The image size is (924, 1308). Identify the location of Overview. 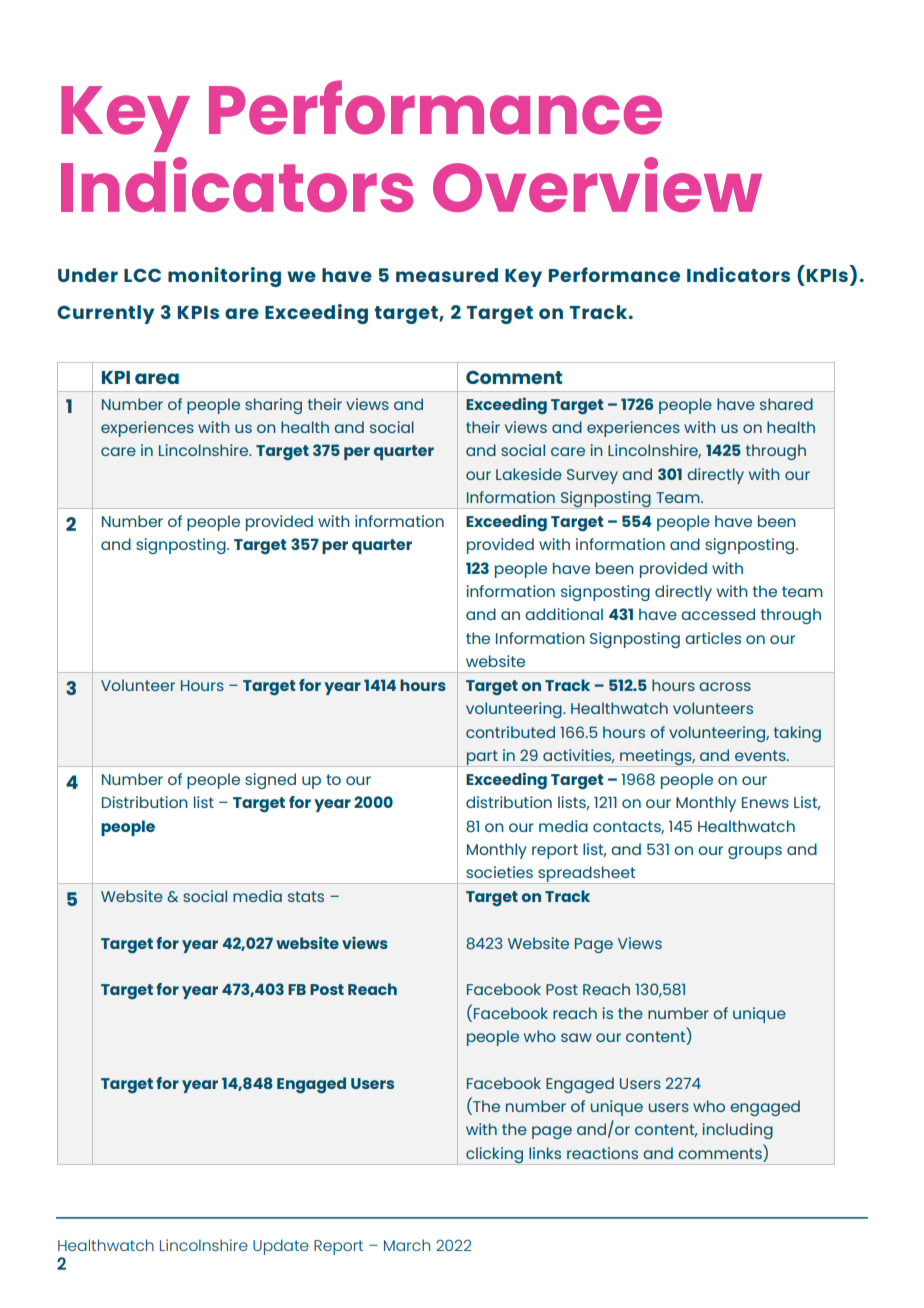
(597, 184).
